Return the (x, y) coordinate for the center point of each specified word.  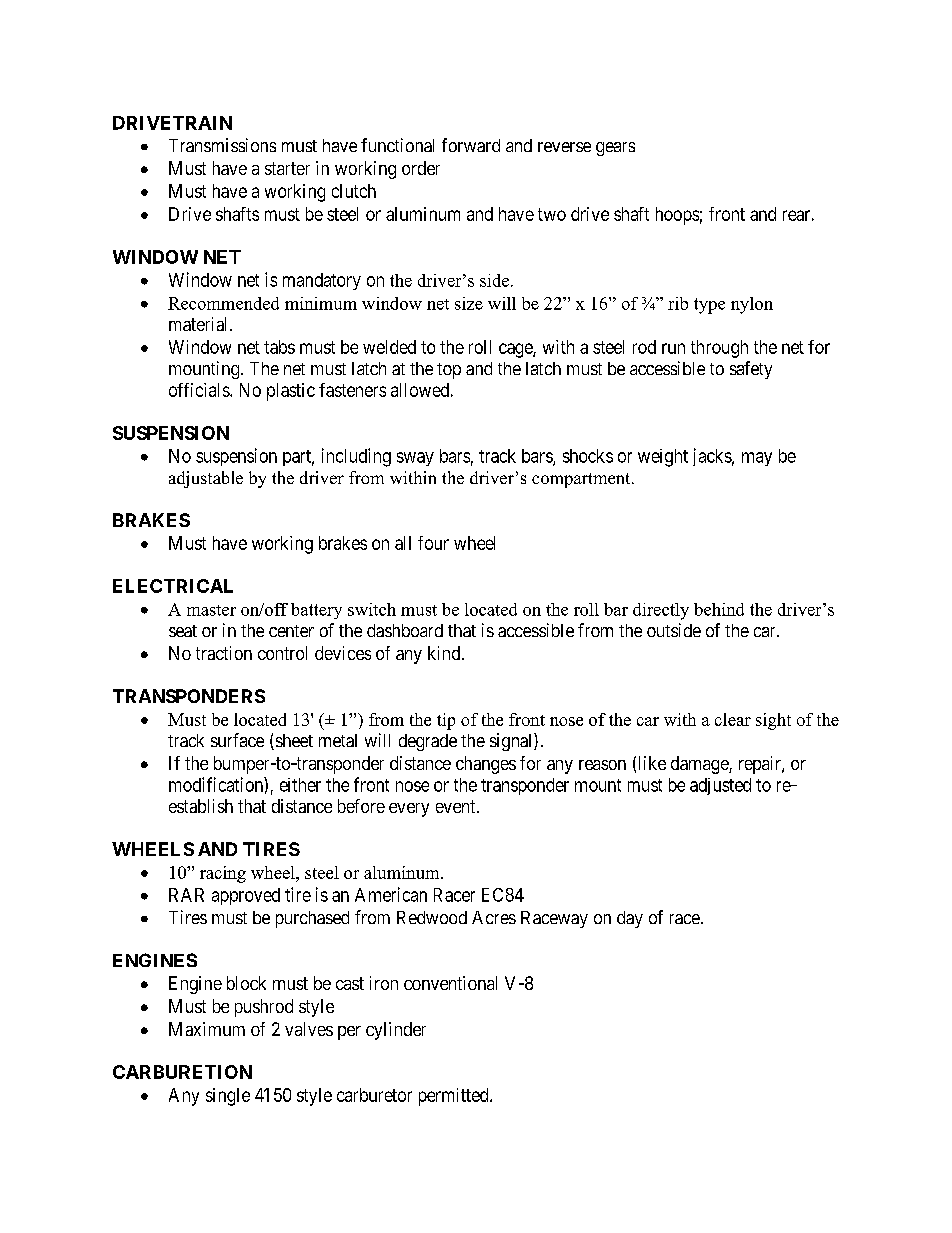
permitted (455, 1097)
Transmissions (222, 145)
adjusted (720, 786)
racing (223, 874)
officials (200, 390)
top (449, 371)
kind (445, 653)
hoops (677, 216)
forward (471, 145)
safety (751, 370)
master (211, 610)
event (457, 806)
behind (719, 609)
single (228, 1097)
